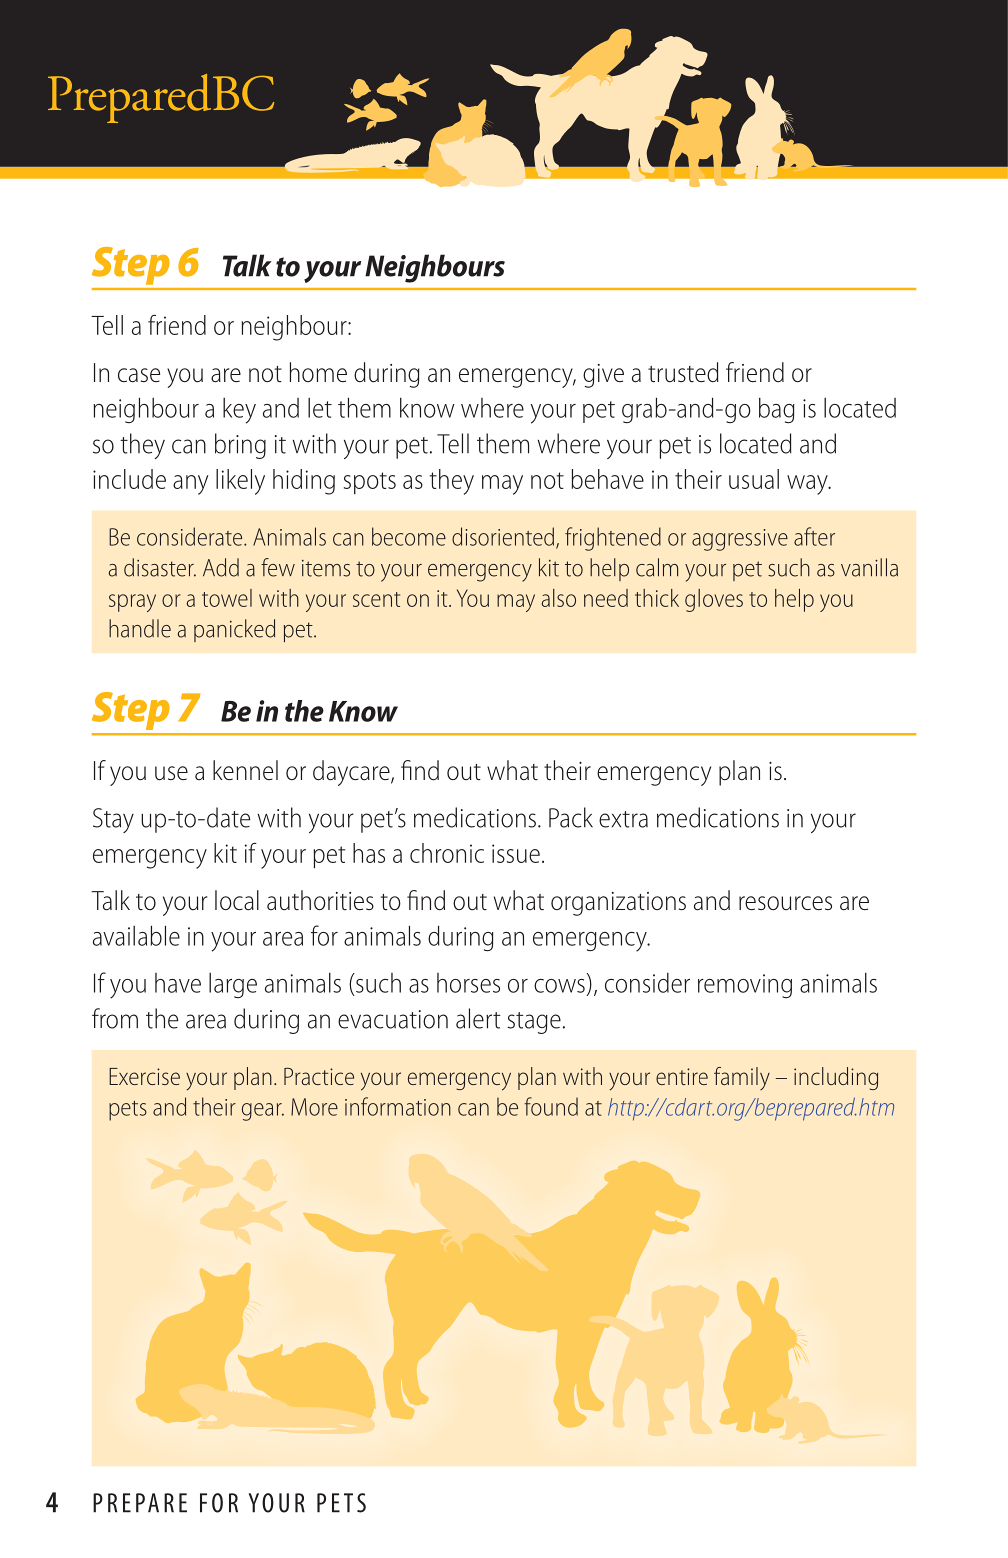 The height and width of the page is (1558, 1008). Describe the element at coordinates (237, 900) in the page. I see `local` at that location.
